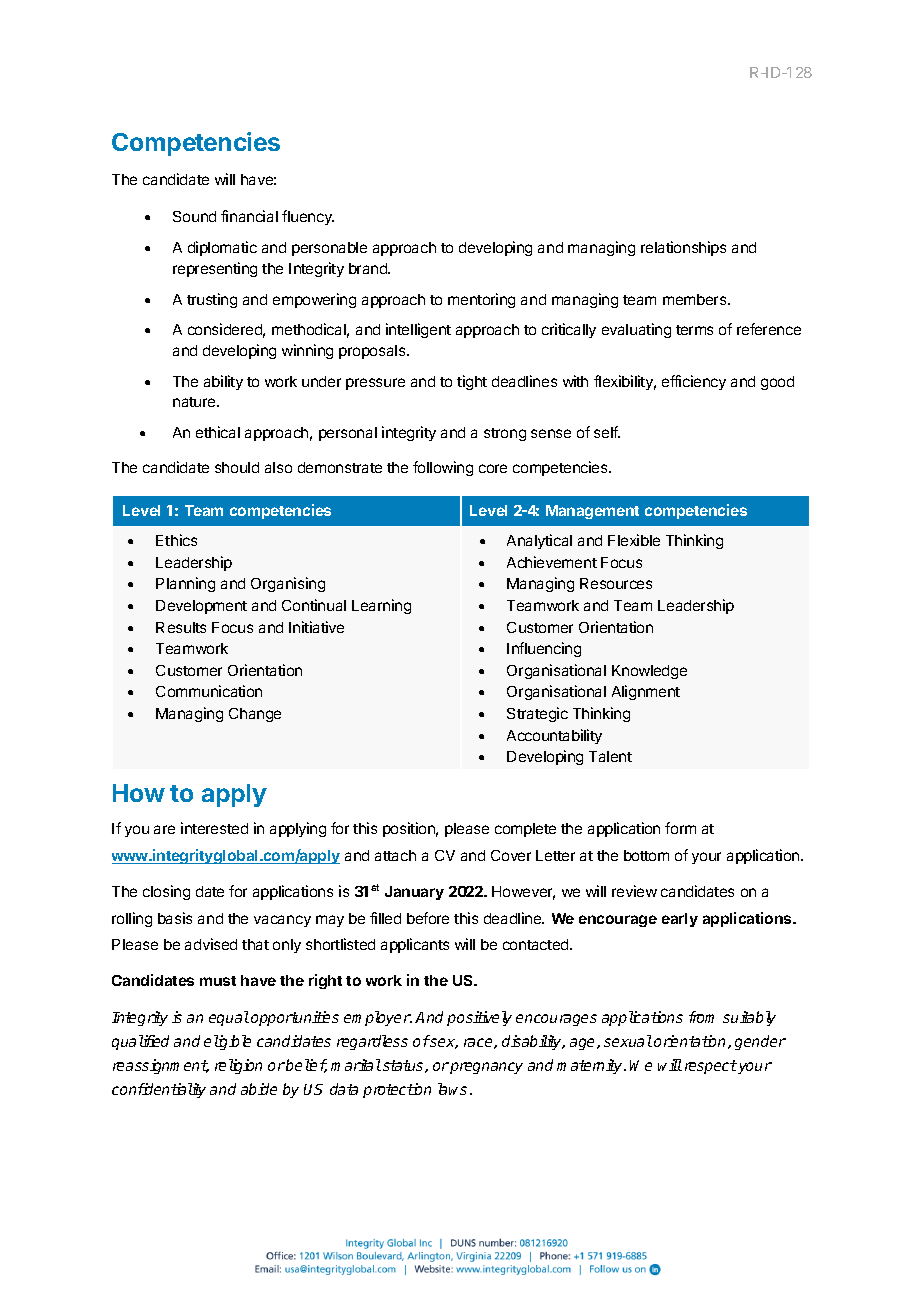 The width and height of the screenshot is (924, 1308). I want to click on form, so click(680, 828).
